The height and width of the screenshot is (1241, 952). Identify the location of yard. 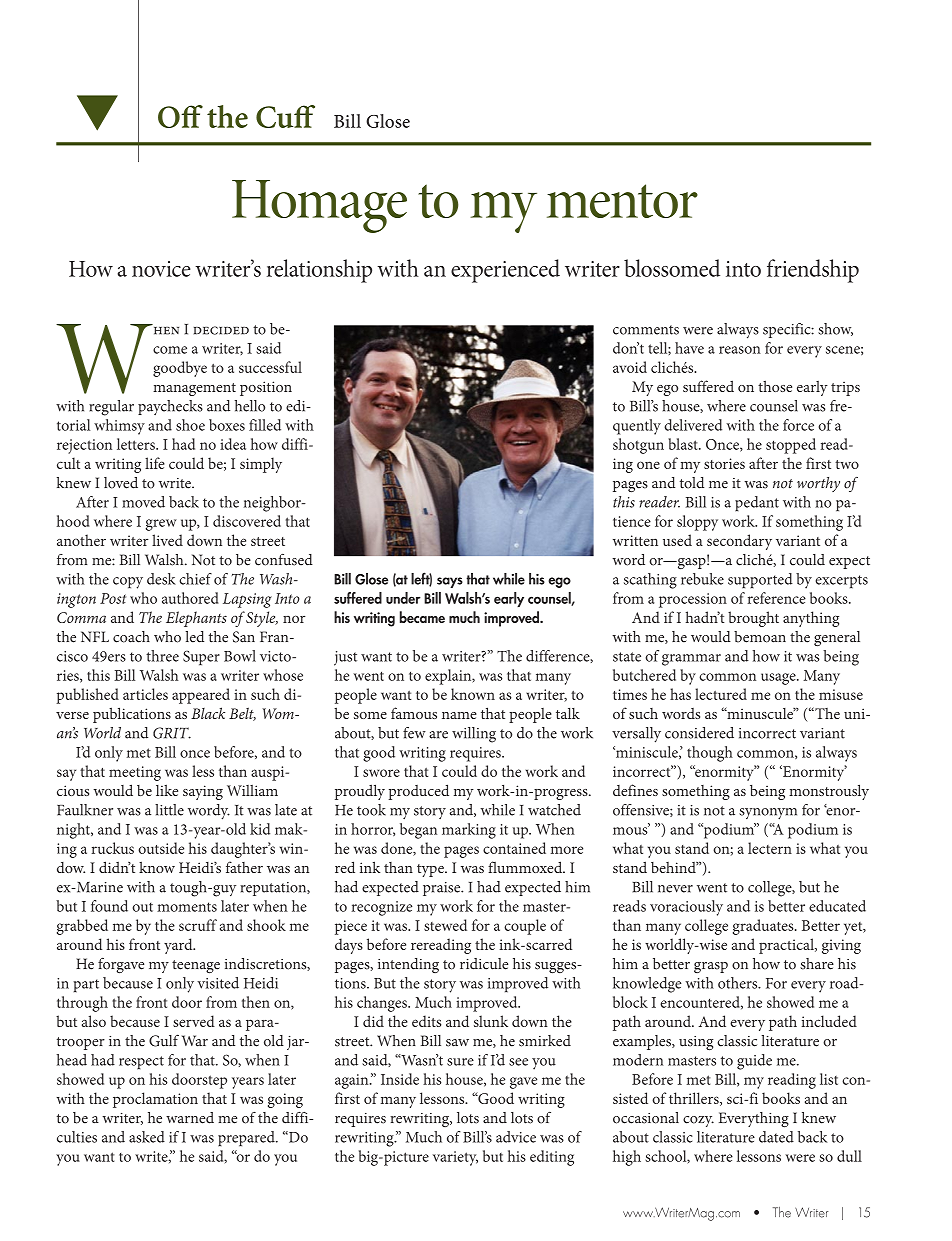
(179, 946).
